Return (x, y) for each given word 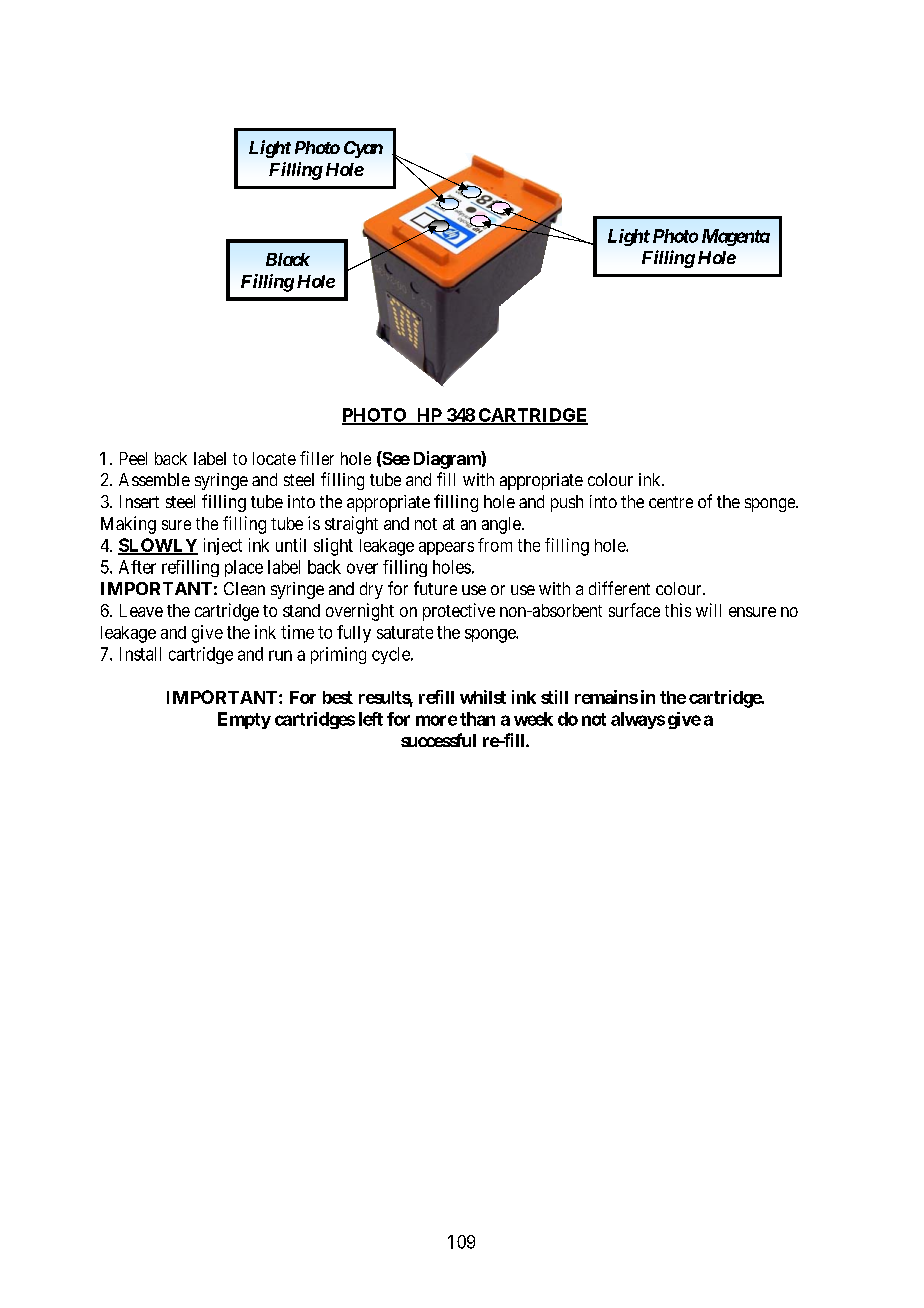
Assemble (154, 479)
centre (671, 502)
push (567, 503)
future (435, 588)
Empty (244, 720)
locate (274, 458)
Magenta (736, 237)
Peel (133, 458)
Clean (244, 588)
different (619, 588)
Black (288, 259)
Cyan (363, 149)
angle (501, 525)
